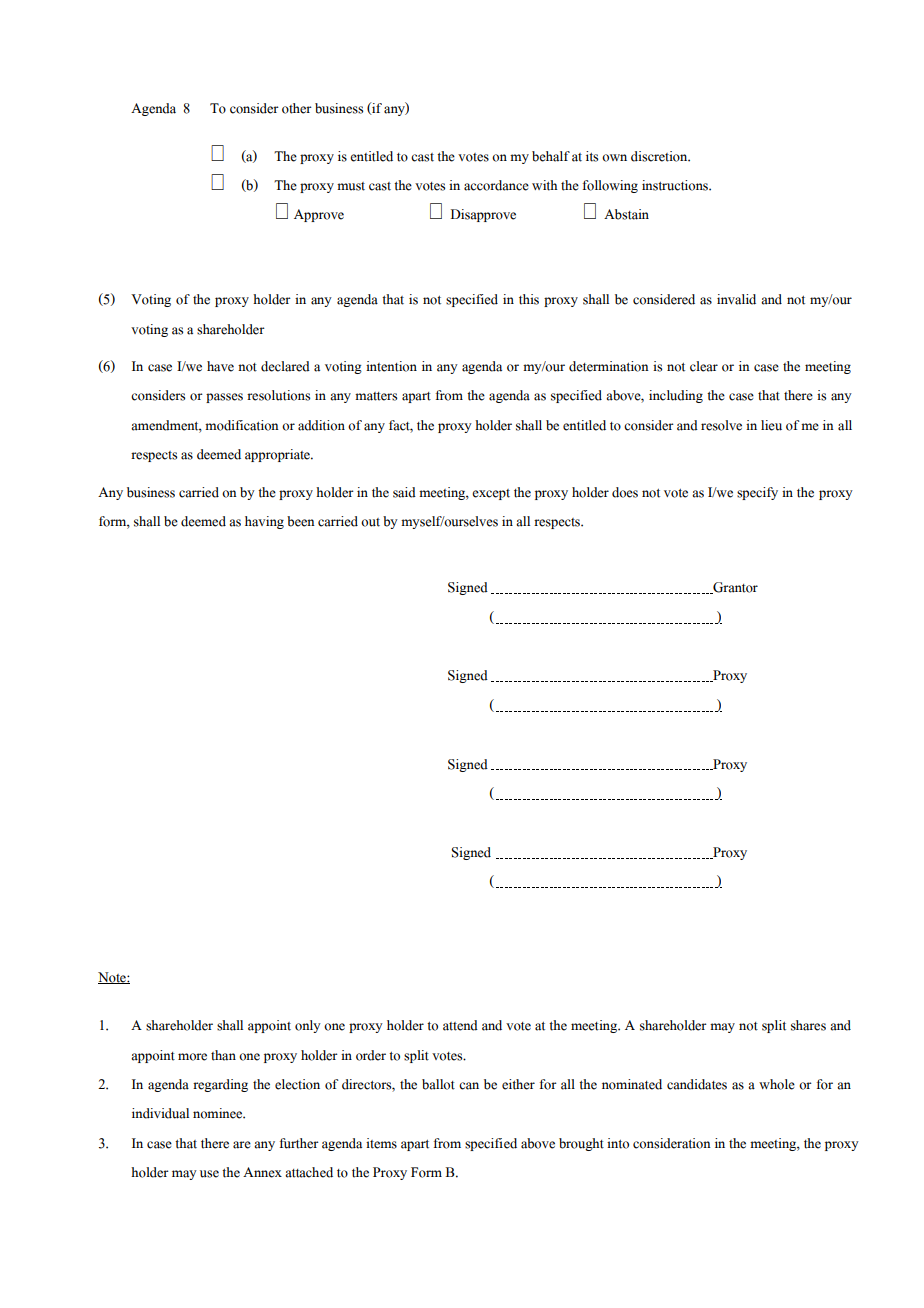 This screenshot has height=1308, width=924. What do you see at coordinates (491, 494) in the screenshot?
I see `except` at bounding box center [491, 494].
